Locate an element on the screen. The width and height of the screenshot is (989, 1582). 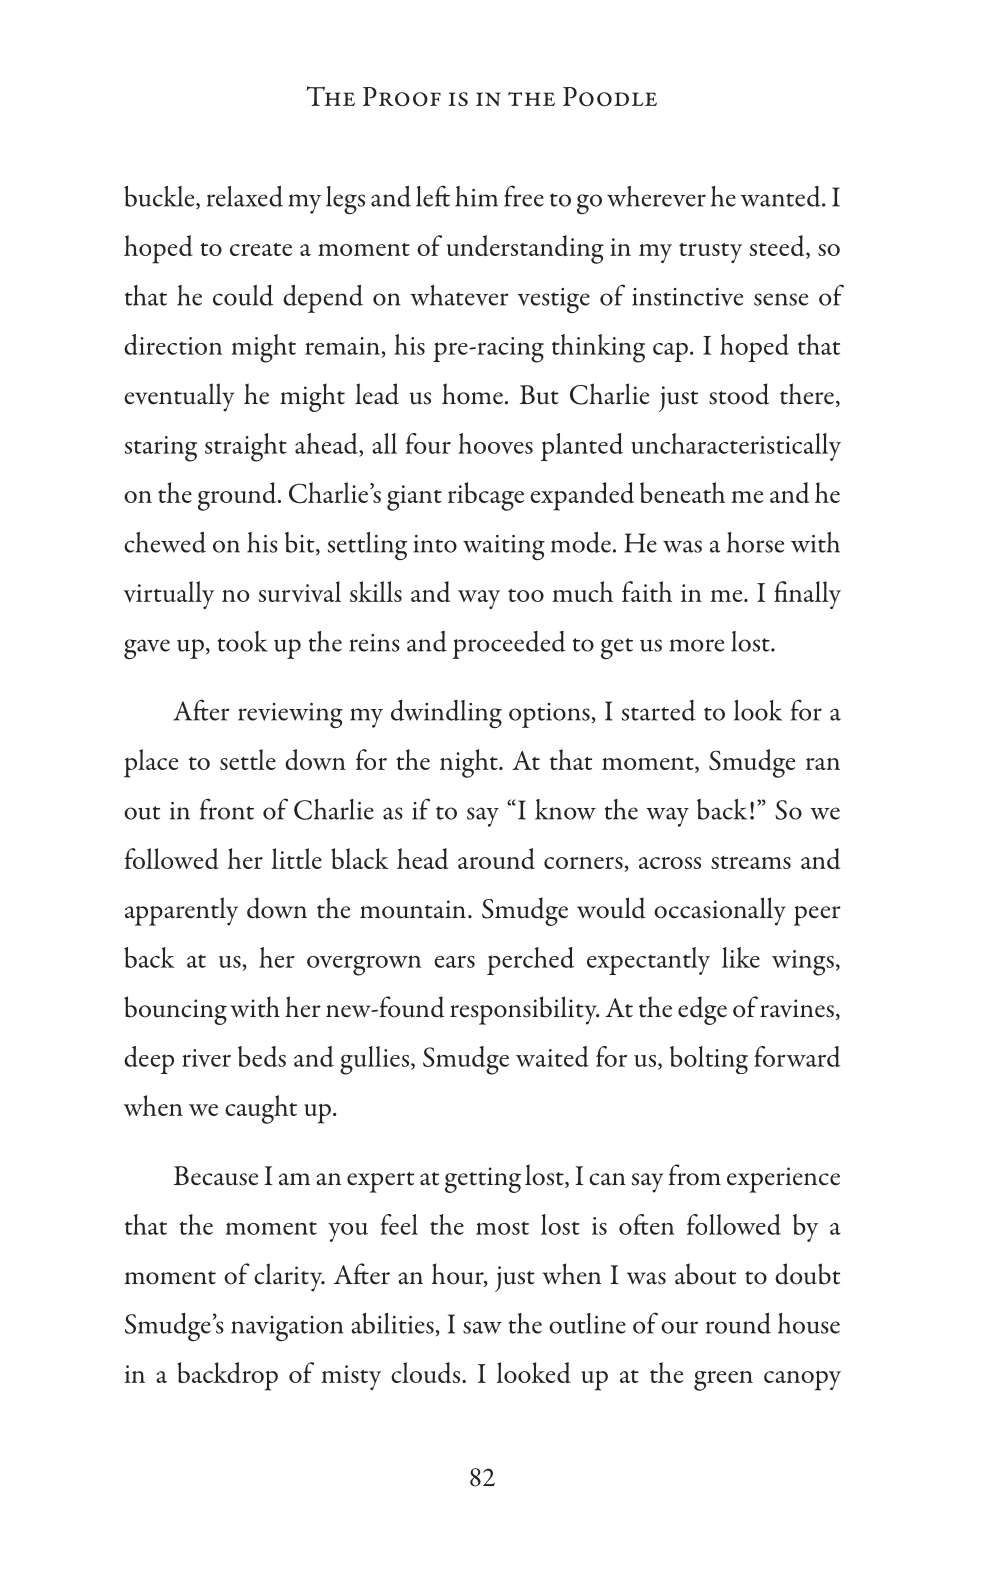
wanted is located at coordinates (782, 196).
